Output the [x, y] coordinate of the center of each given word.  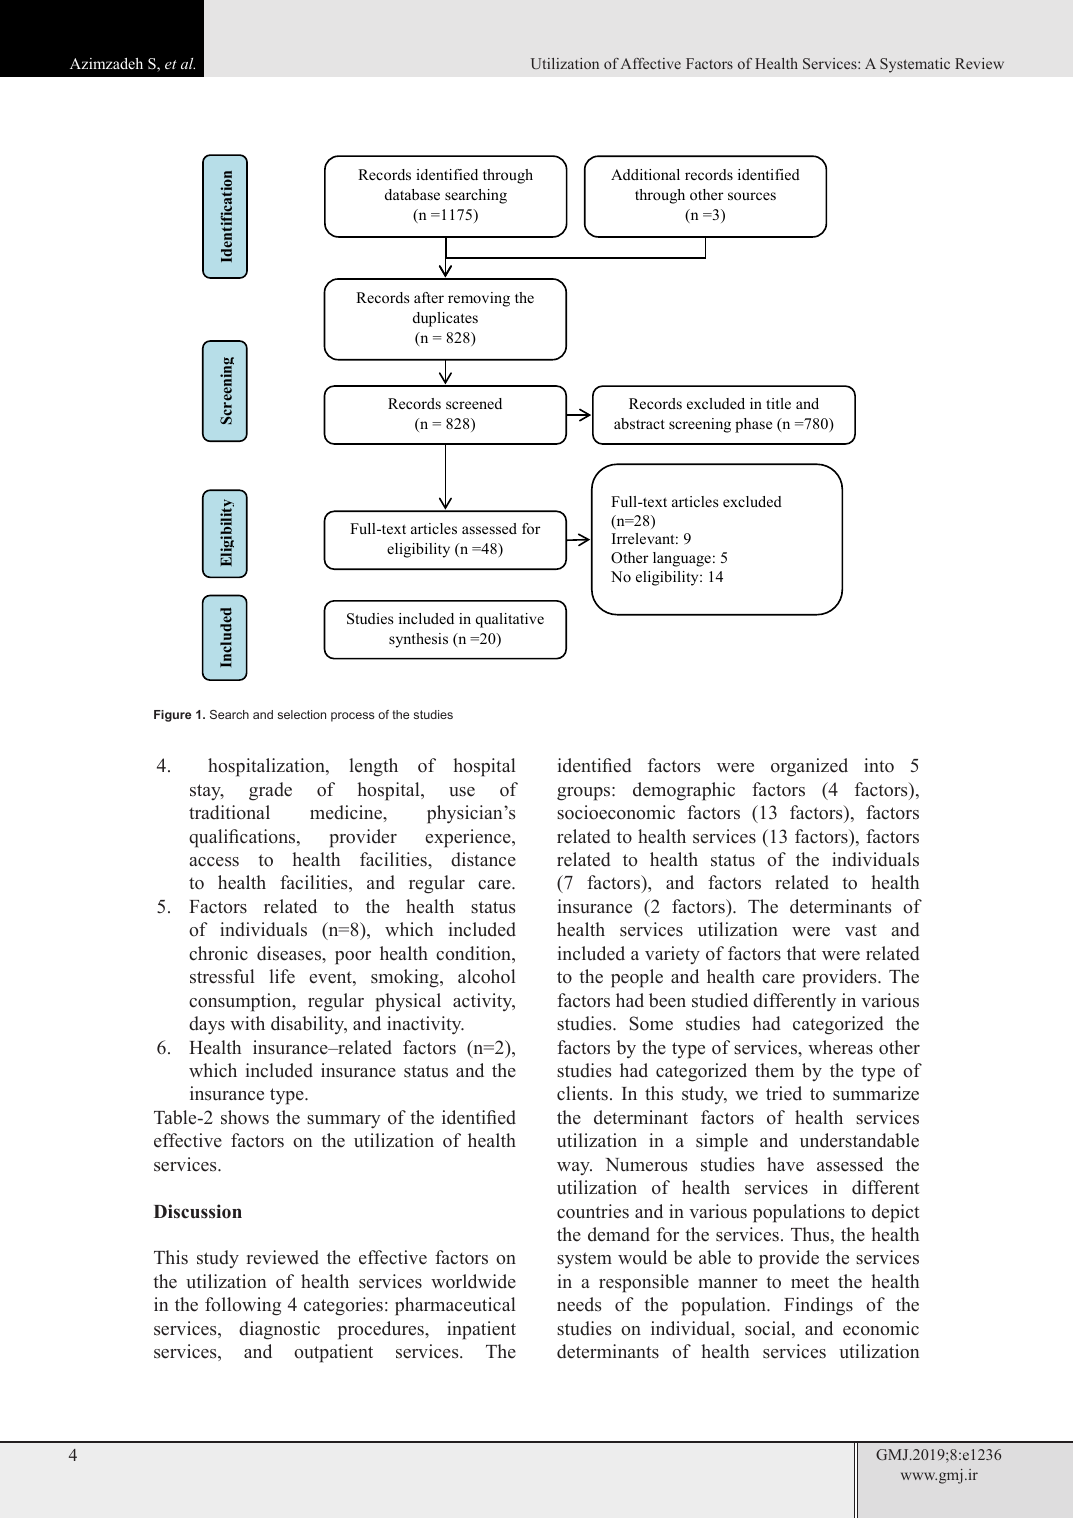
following [243, 1306]
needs [579, 1304]
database [412, 194]
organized [809, 767]
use [462, 792]
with [247, 1023]
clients [582, 1093]
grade [270, 791]
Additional [645, 175]
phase [753, 425]
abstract [639, 423]
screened [474, 403]
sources [752, 196]
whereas [840, 1047]
